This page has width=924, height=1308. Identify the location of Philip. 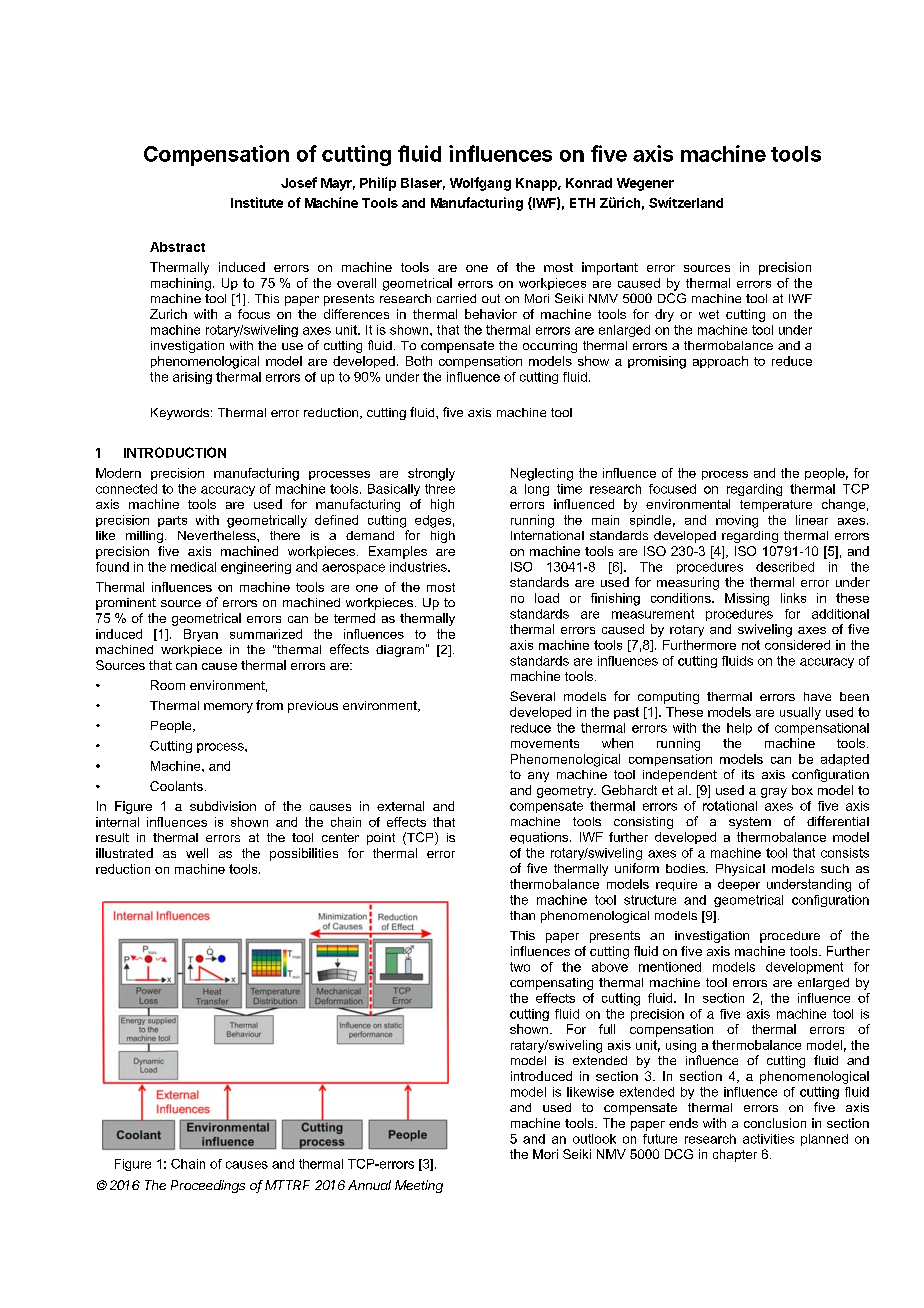
(378, 184).
